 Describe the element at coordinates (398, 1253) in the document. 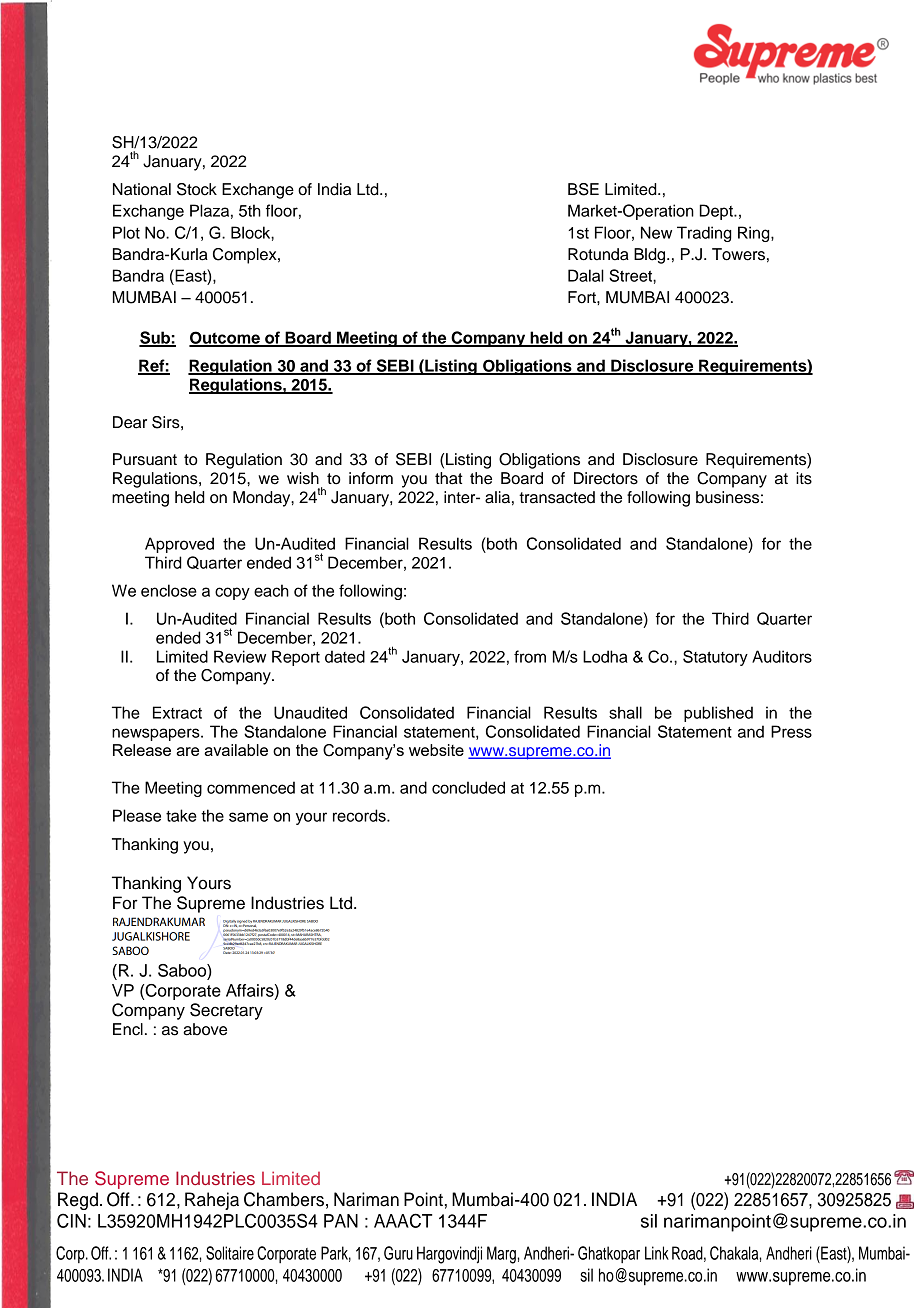

I see `Guru` at that location.
